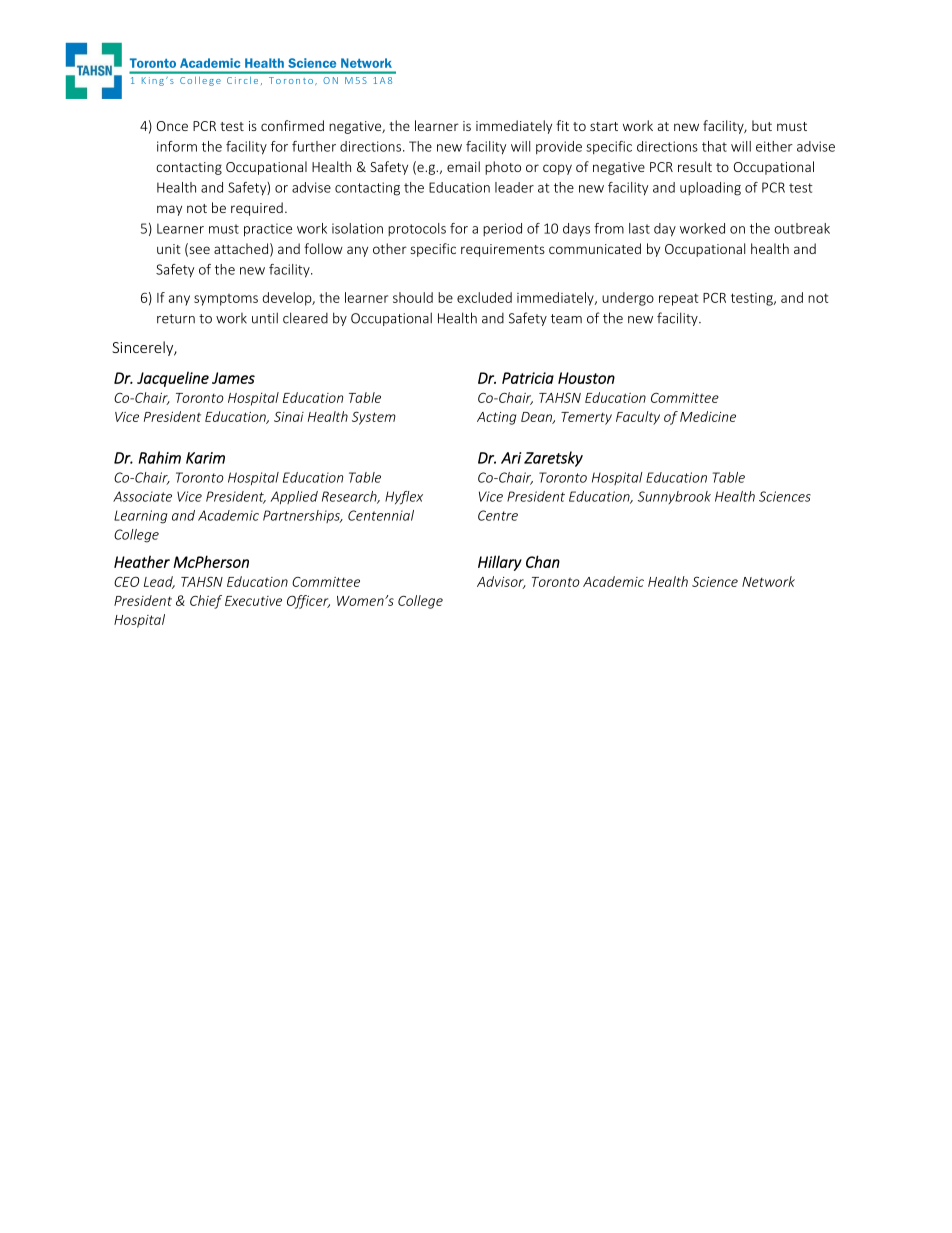 Image resolution: width=952 pixels, height=1233 pixels. What do you see at coordinates (463, 166) in the page?
I see `email` at bounding box center [463, 166].
